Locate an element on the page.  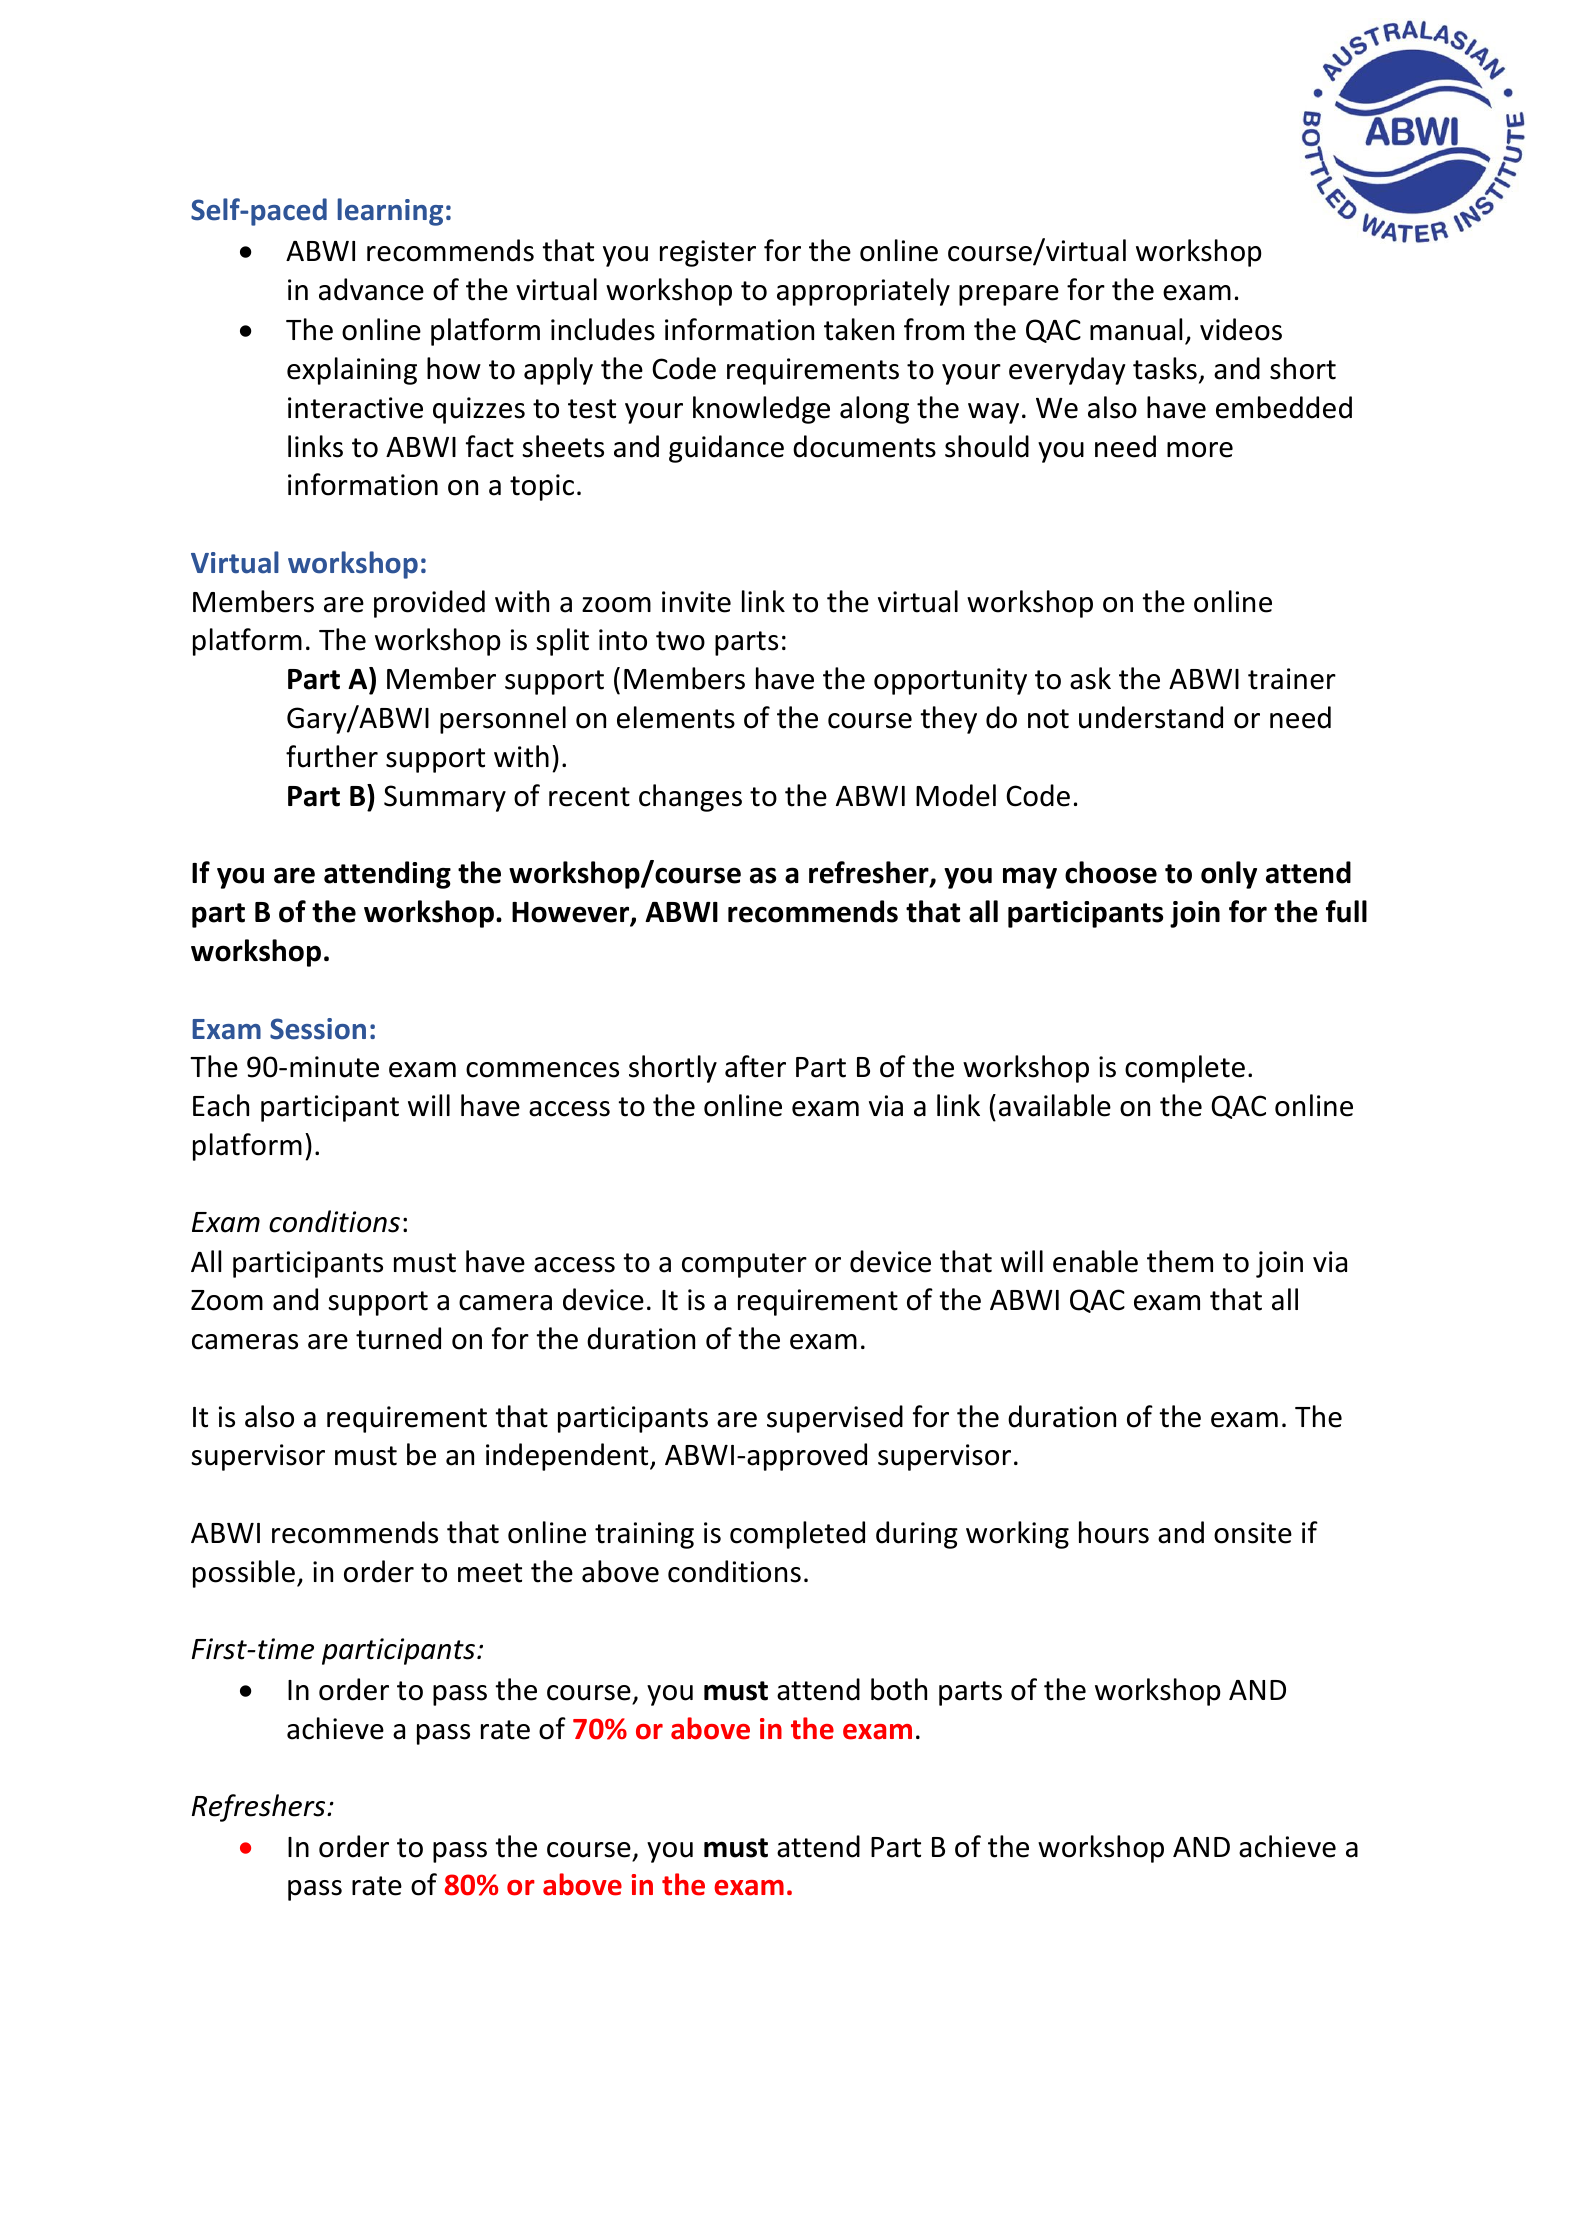
both is located at coordinates (899, 1689).
